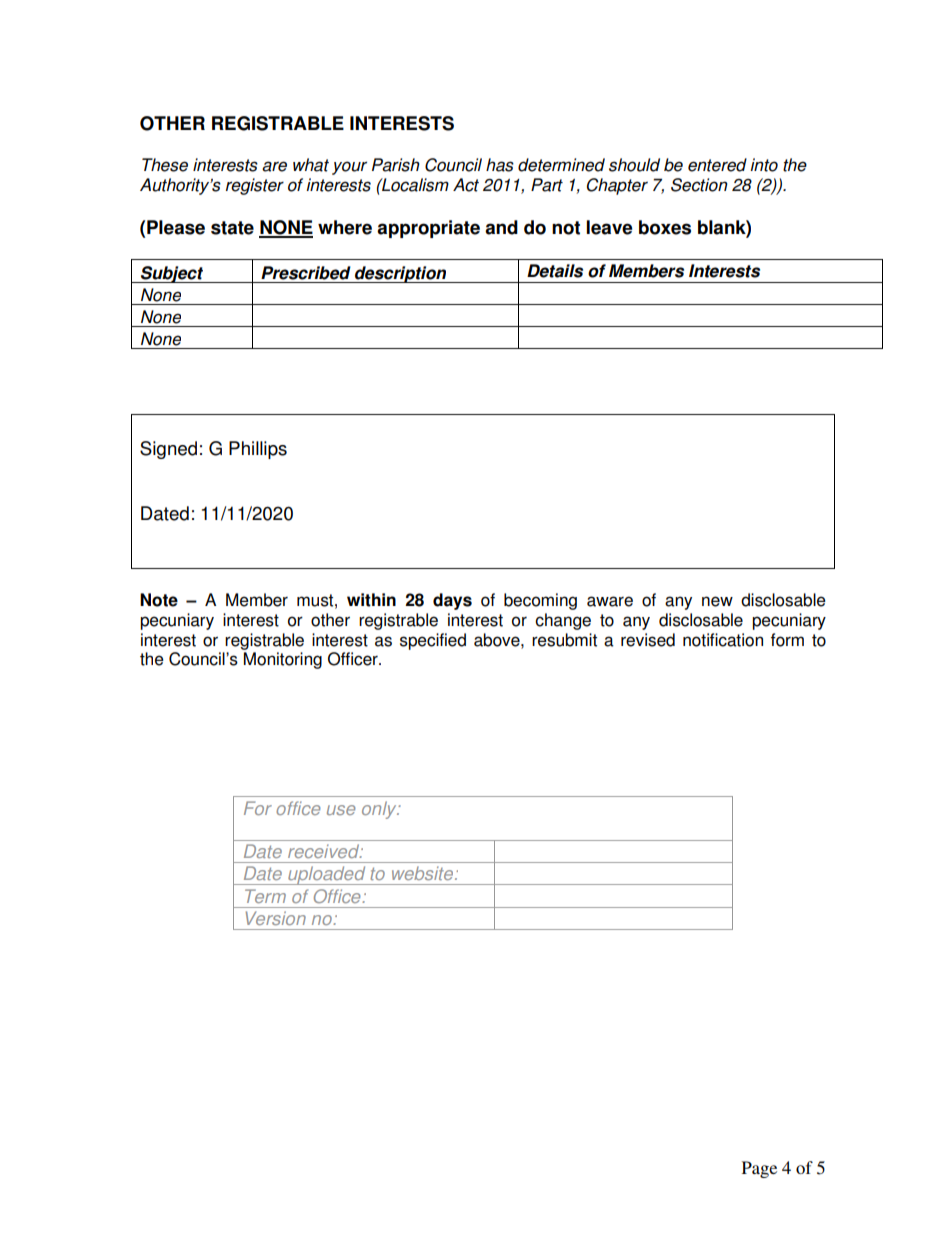 The width and height of the screenshot is (952, 1233). What do you see at coordinates (723, 640) in the screenshot?
I see `notification` at bounding box center [723, 640].
